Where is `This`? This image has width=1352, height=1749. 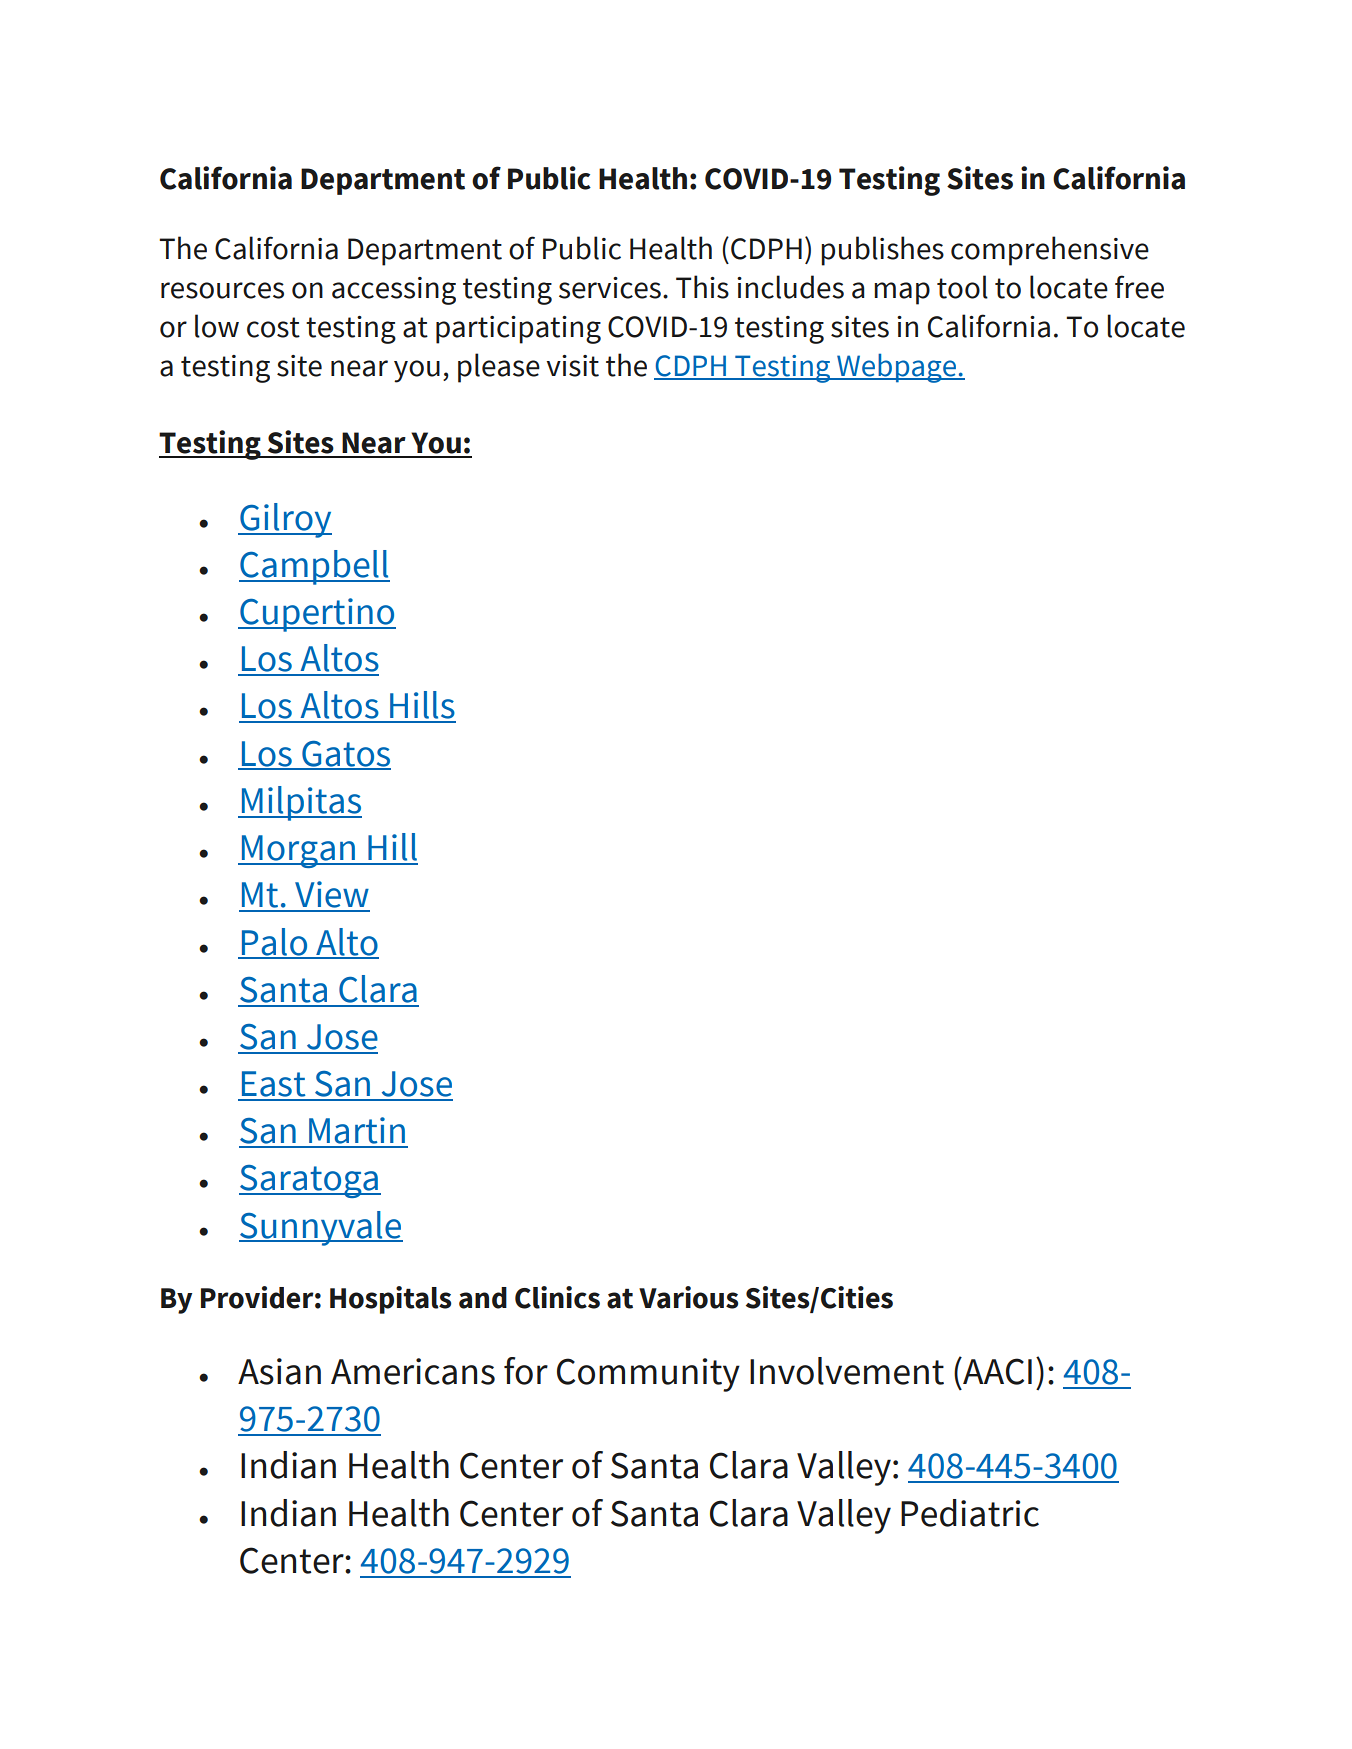 This is located at coordinates (702, 287).
